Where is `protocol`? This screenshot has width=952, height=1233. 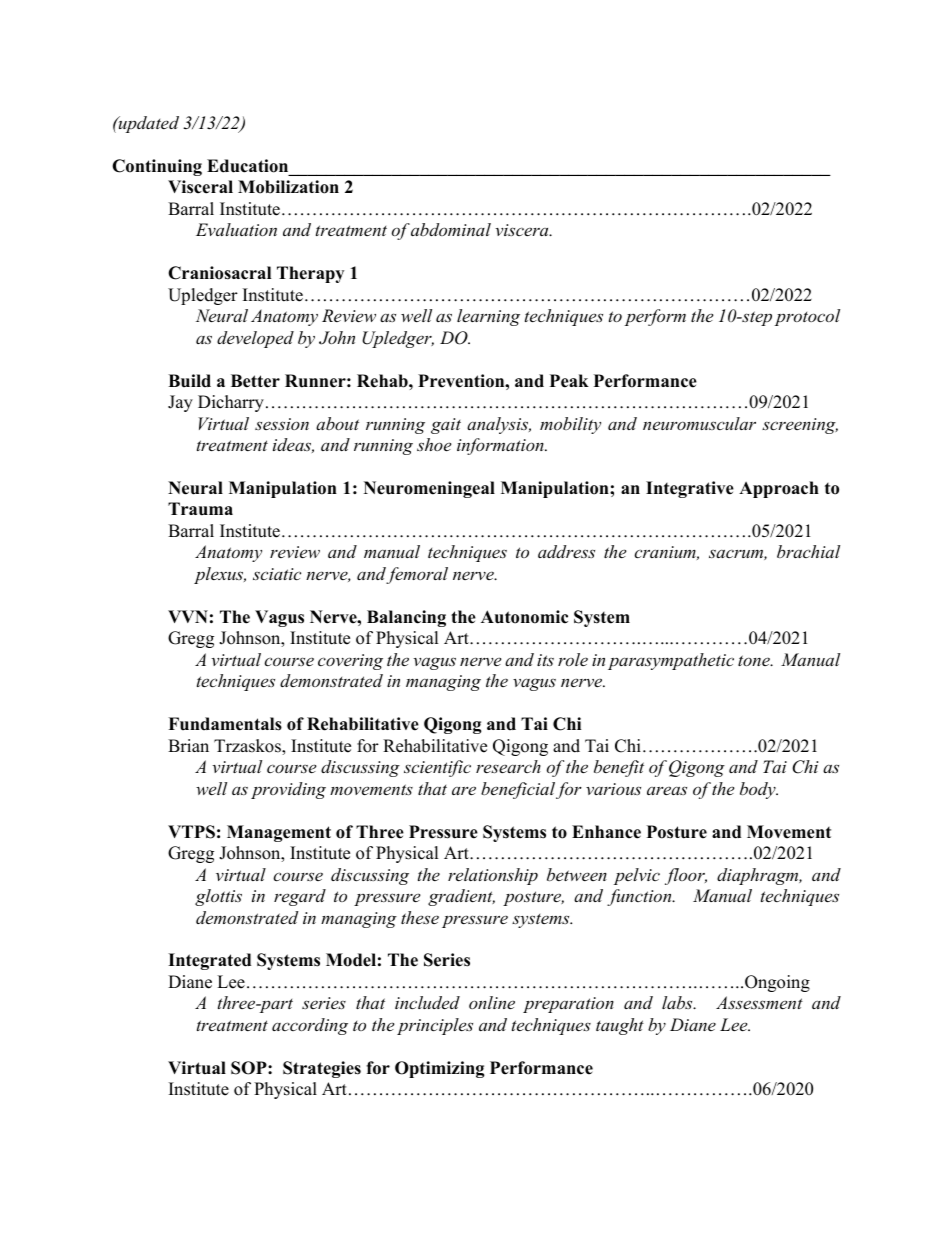
protocol is located at coordinates (807, 317).
